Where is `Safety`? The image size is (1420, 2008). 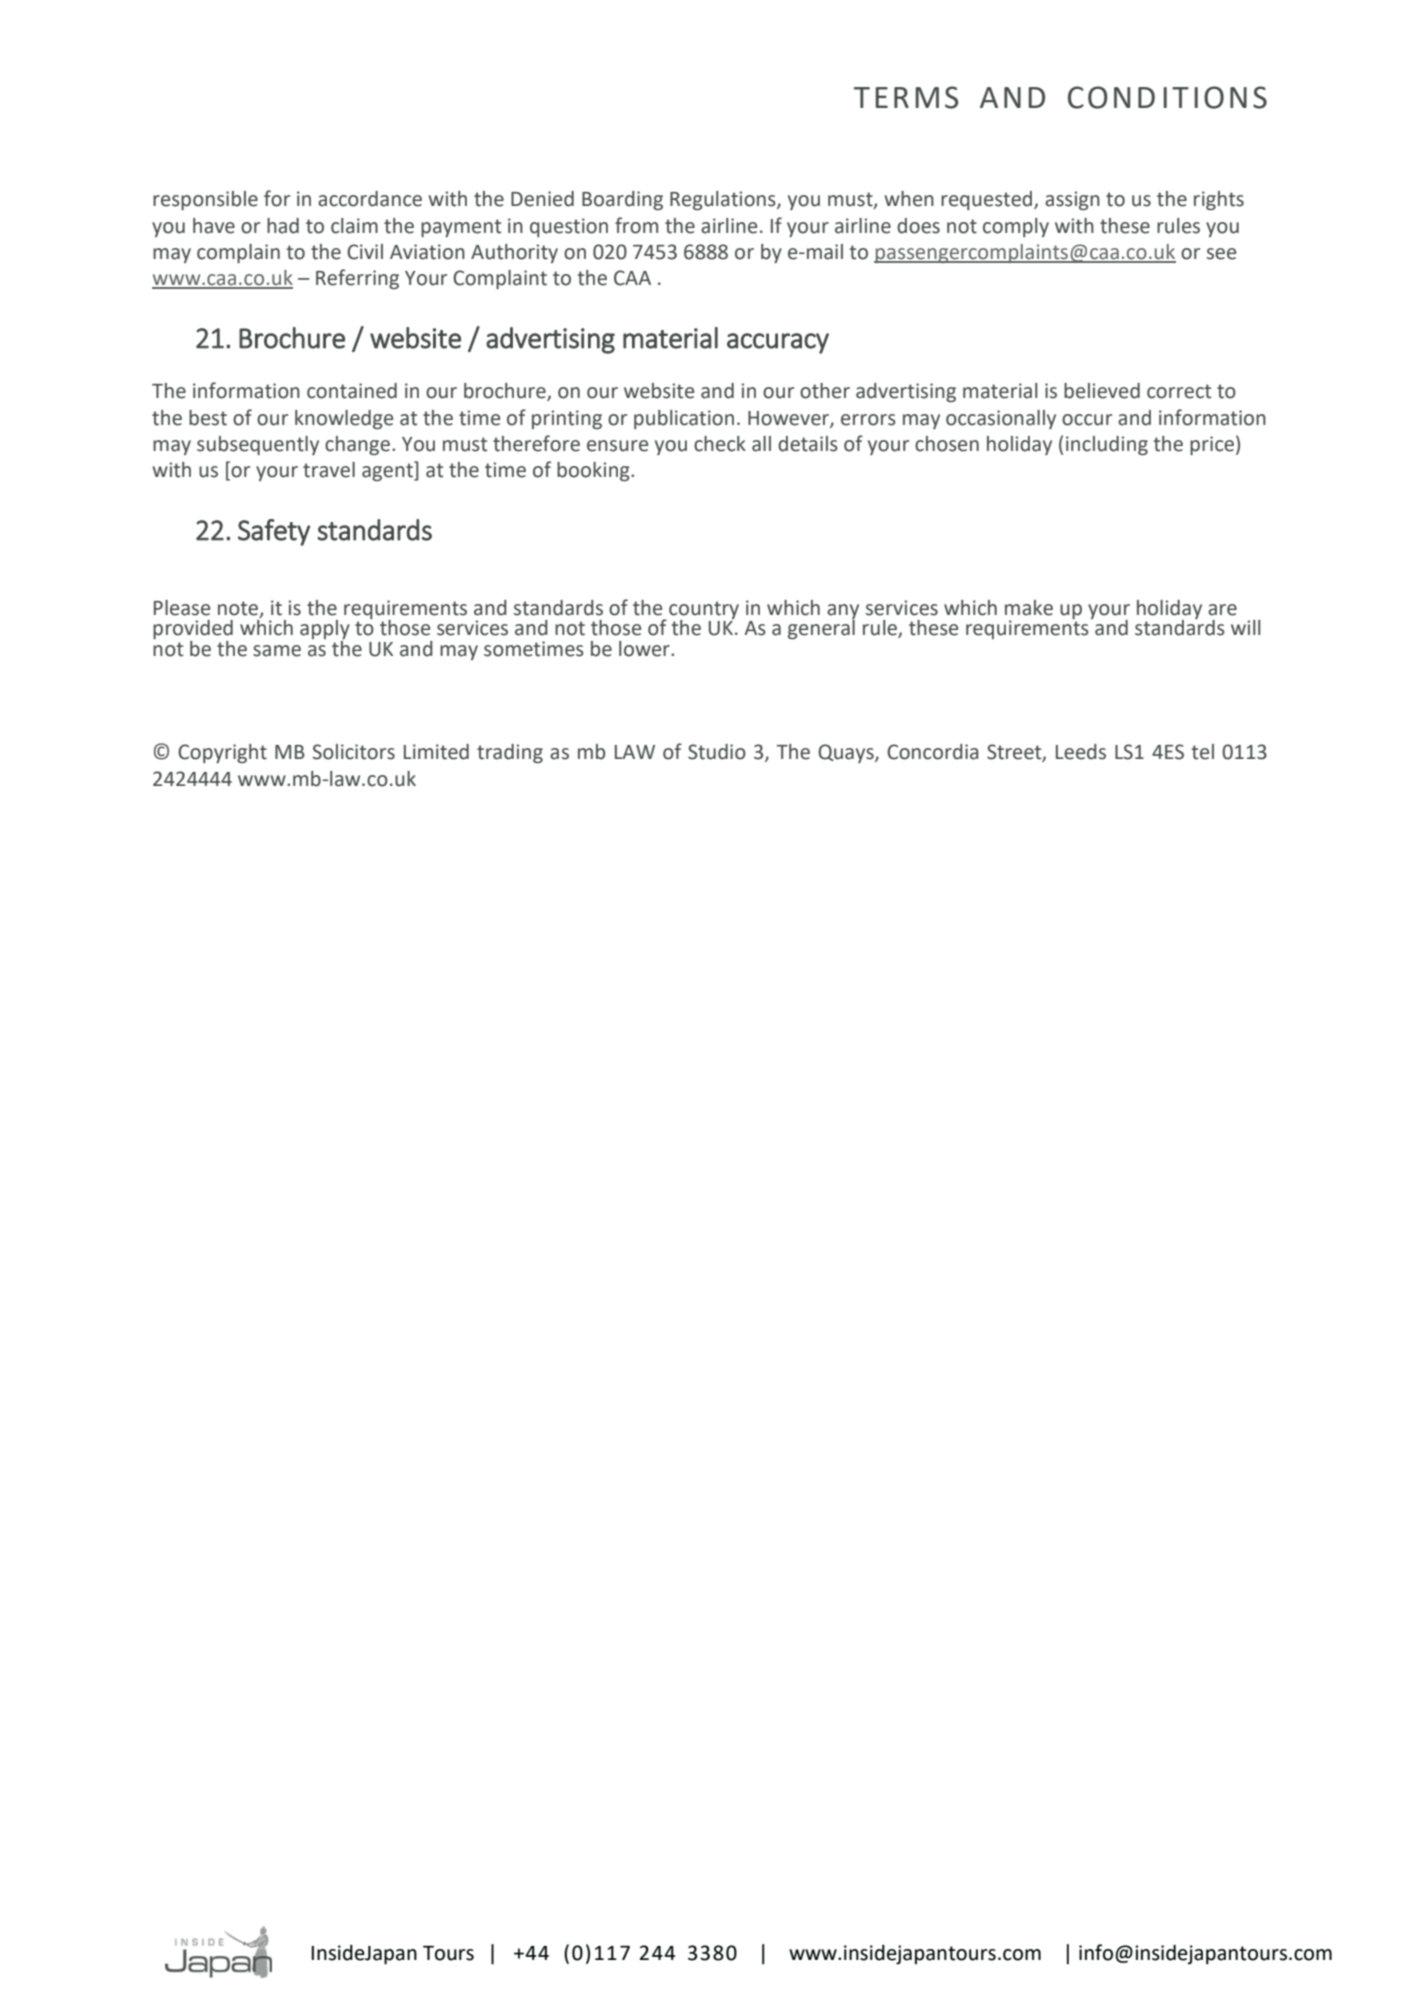
Safety is located at coordinates (274, 532).
